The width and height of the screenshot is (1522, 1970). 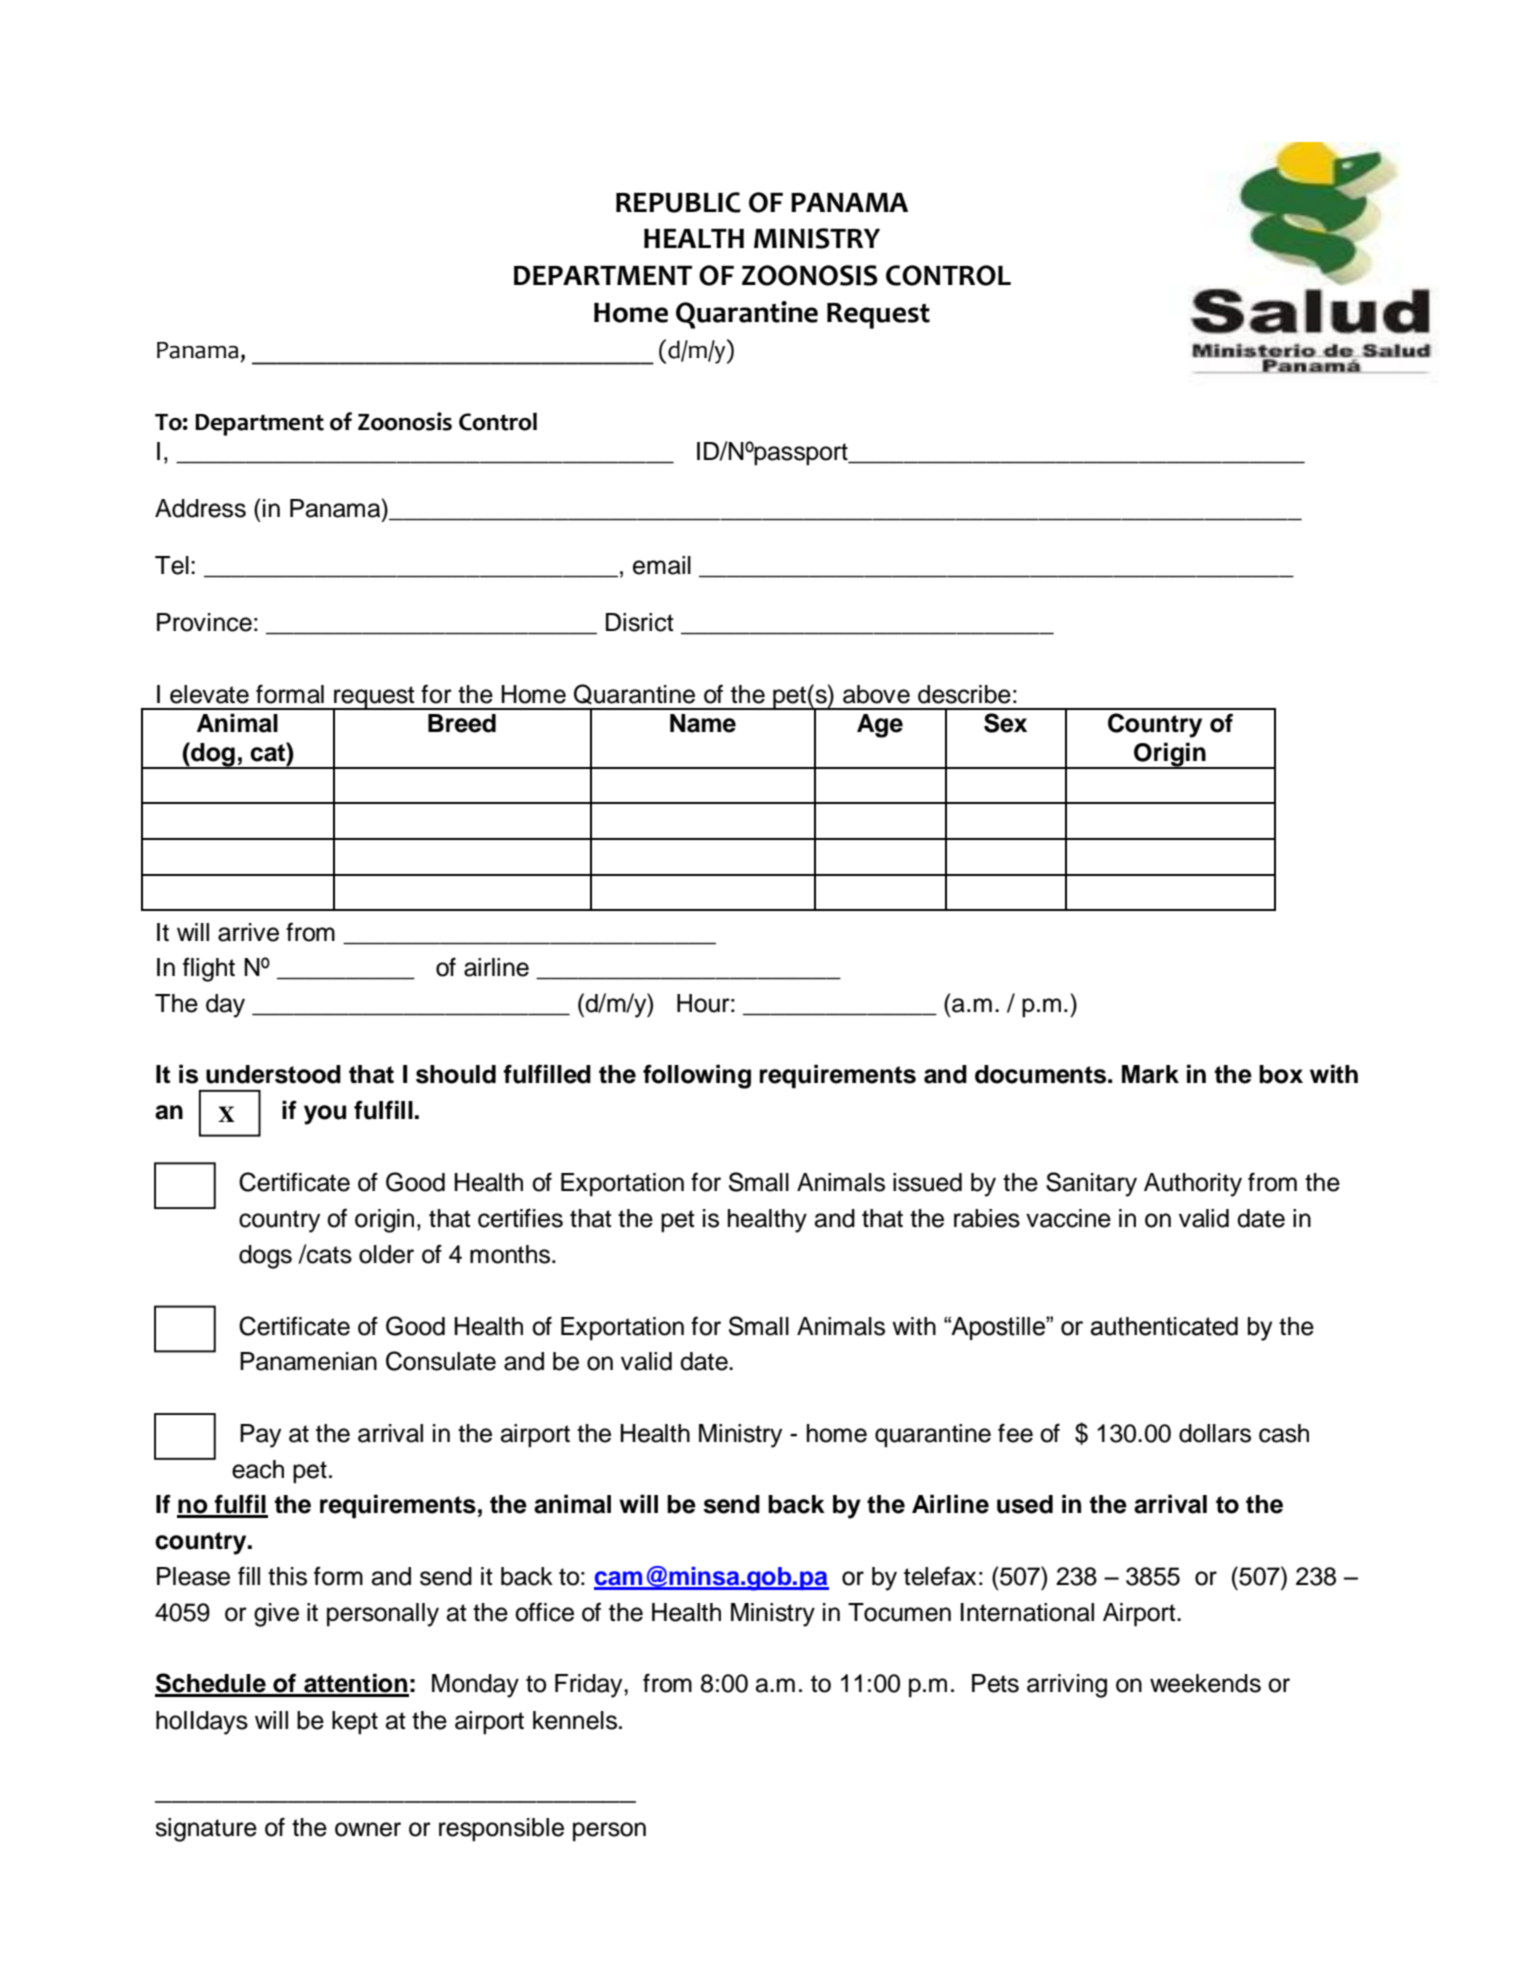 What do you see at coordinates (1005, 723) in the screenshot?
I see `Sex` at bounding box center [1005, 723].
